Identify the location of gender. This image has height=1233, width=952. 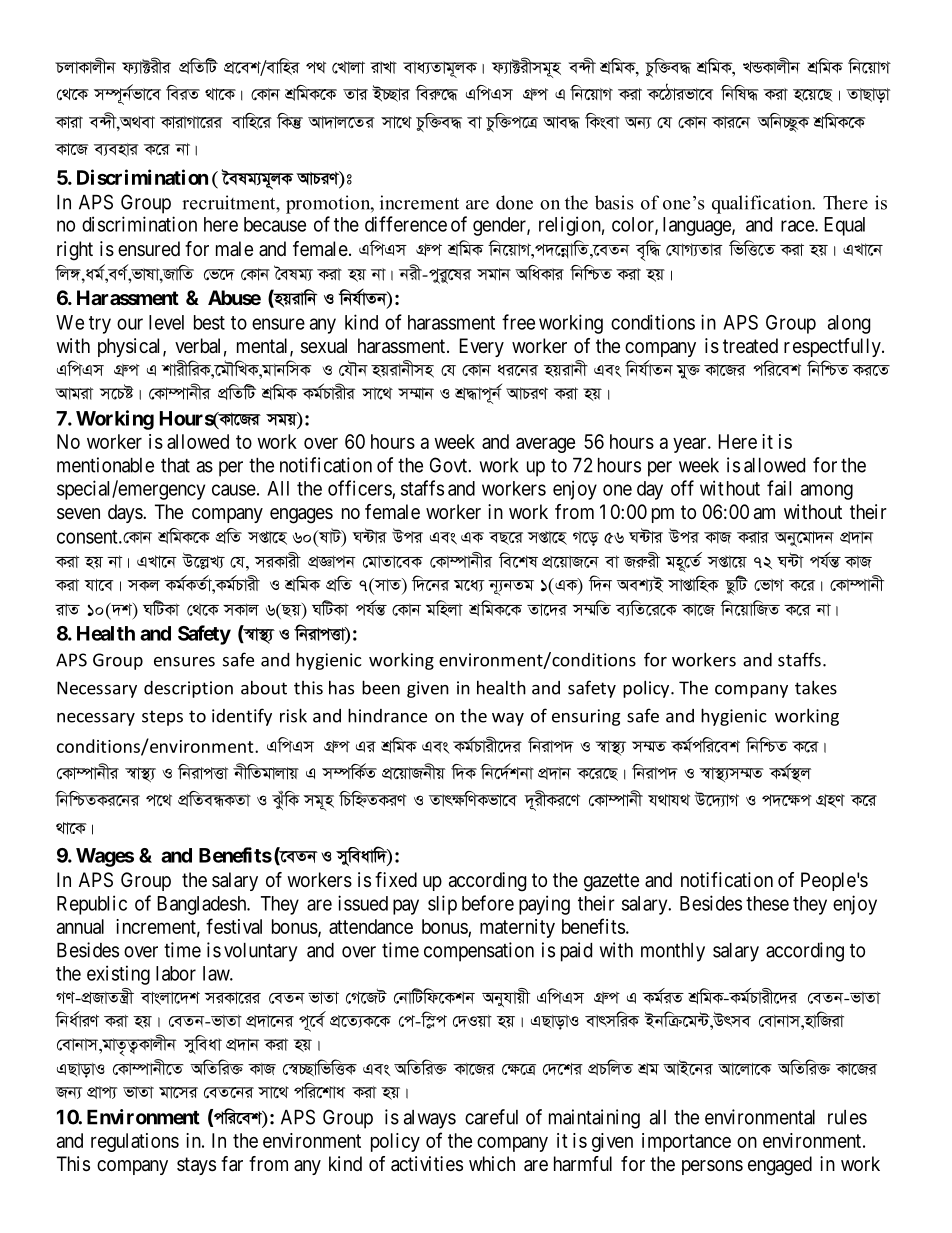
(500, 226).
